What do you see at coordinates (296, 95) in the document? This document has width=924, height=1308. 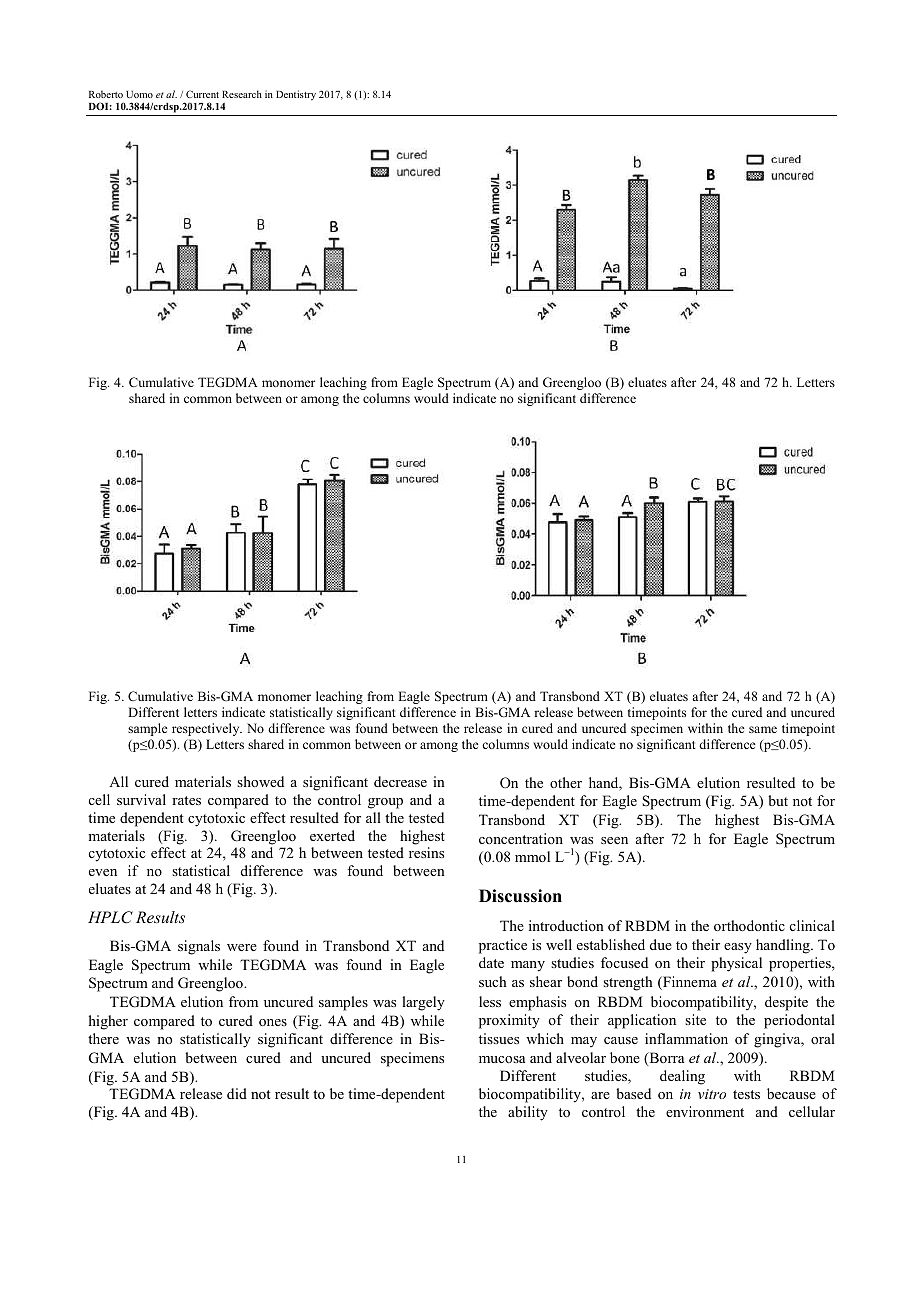 I see `Dentistry` at bounding box center [296, 95].
